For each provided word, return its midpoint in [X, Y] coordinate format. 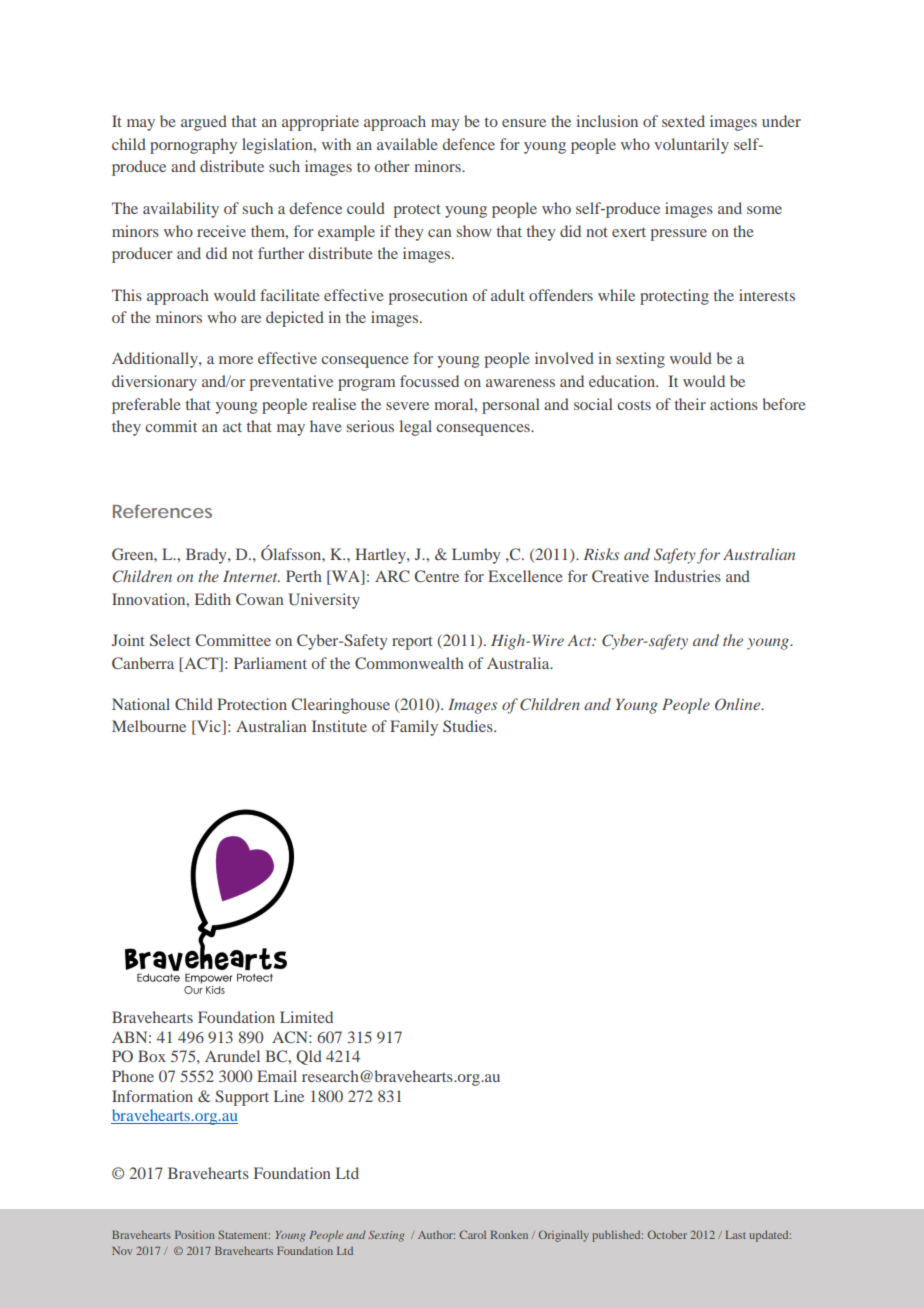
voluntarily [691, 146]
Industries [687, 576]
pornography [193, 146]
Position [194, 1234]
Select [170, 640]
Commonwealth [409, 663]
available [407, 144]
